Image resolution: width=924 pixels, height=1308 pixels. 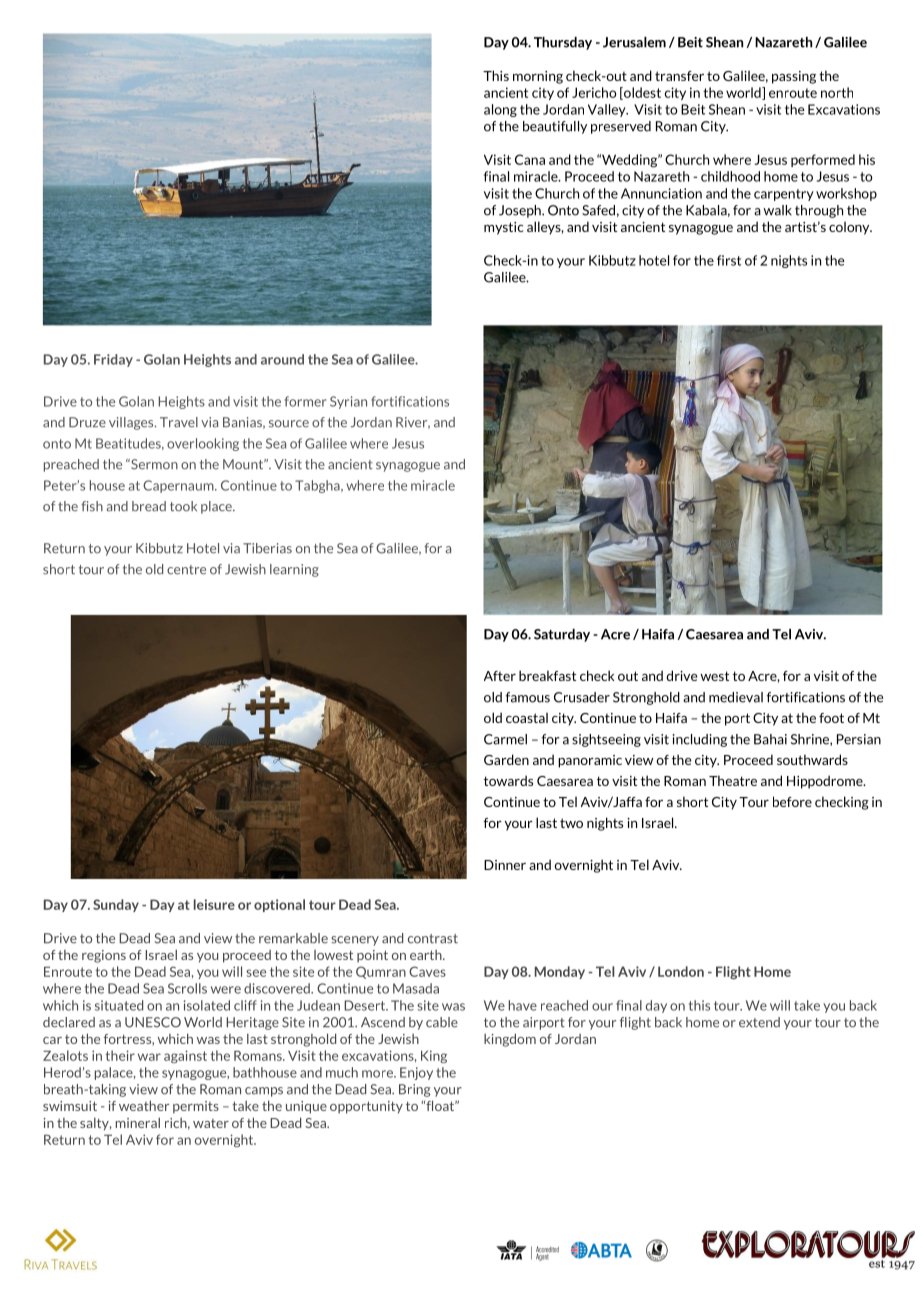 I want to click on Bahai, so click(x=770, y=739).
